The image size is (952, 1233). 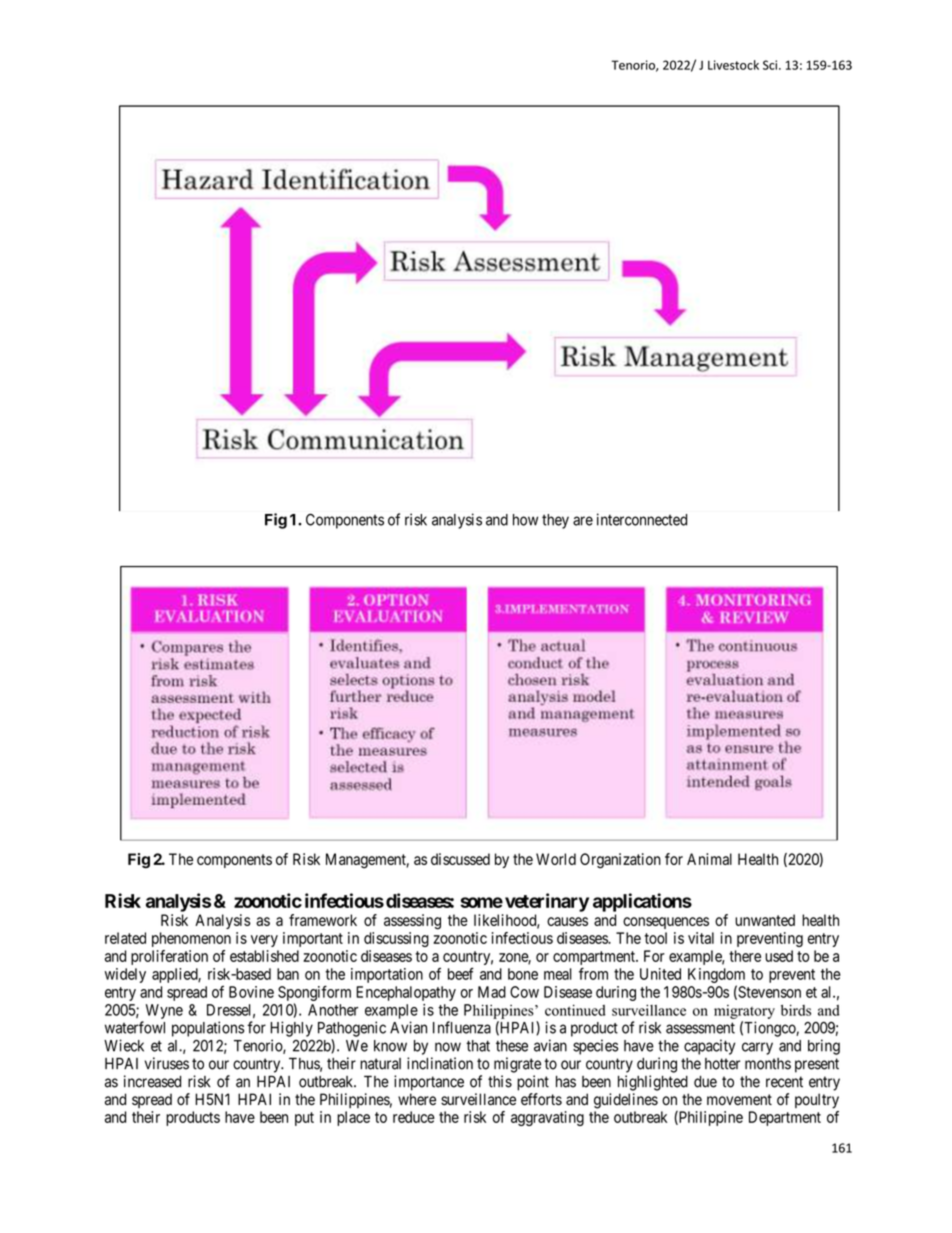 What do you see at coordinates (642, 519) in the screenshot?
I see `interconnected` at bounding box center [642, 519].
